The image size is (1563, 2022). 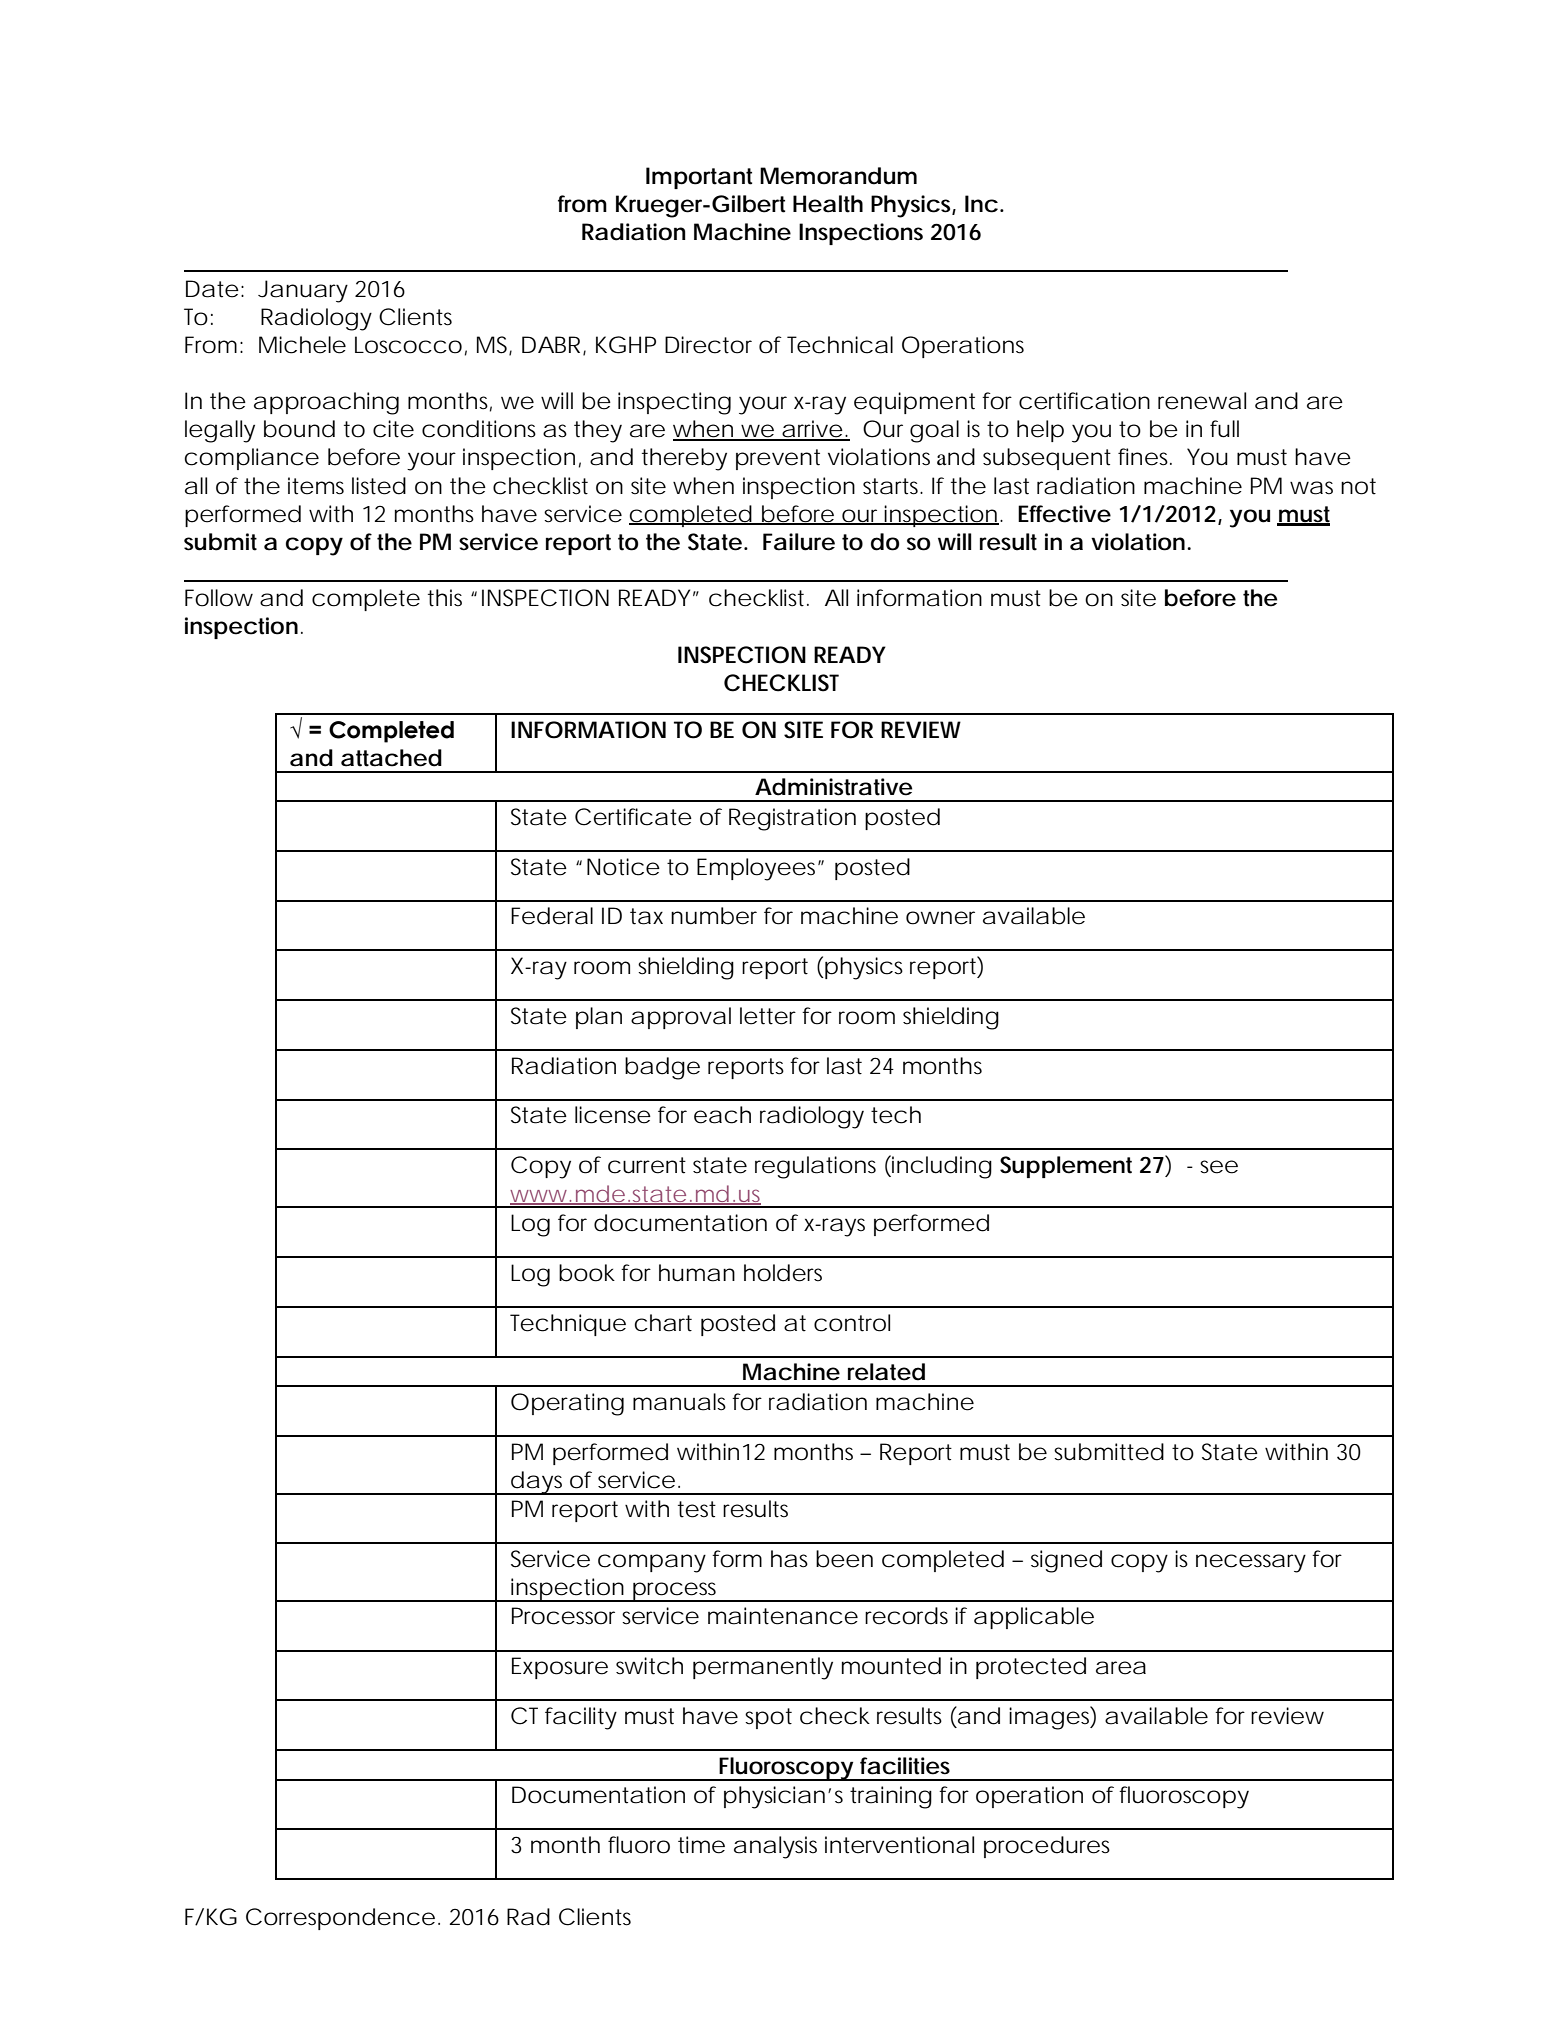 I want to click on renewal, so click(x=1202, y=401).
